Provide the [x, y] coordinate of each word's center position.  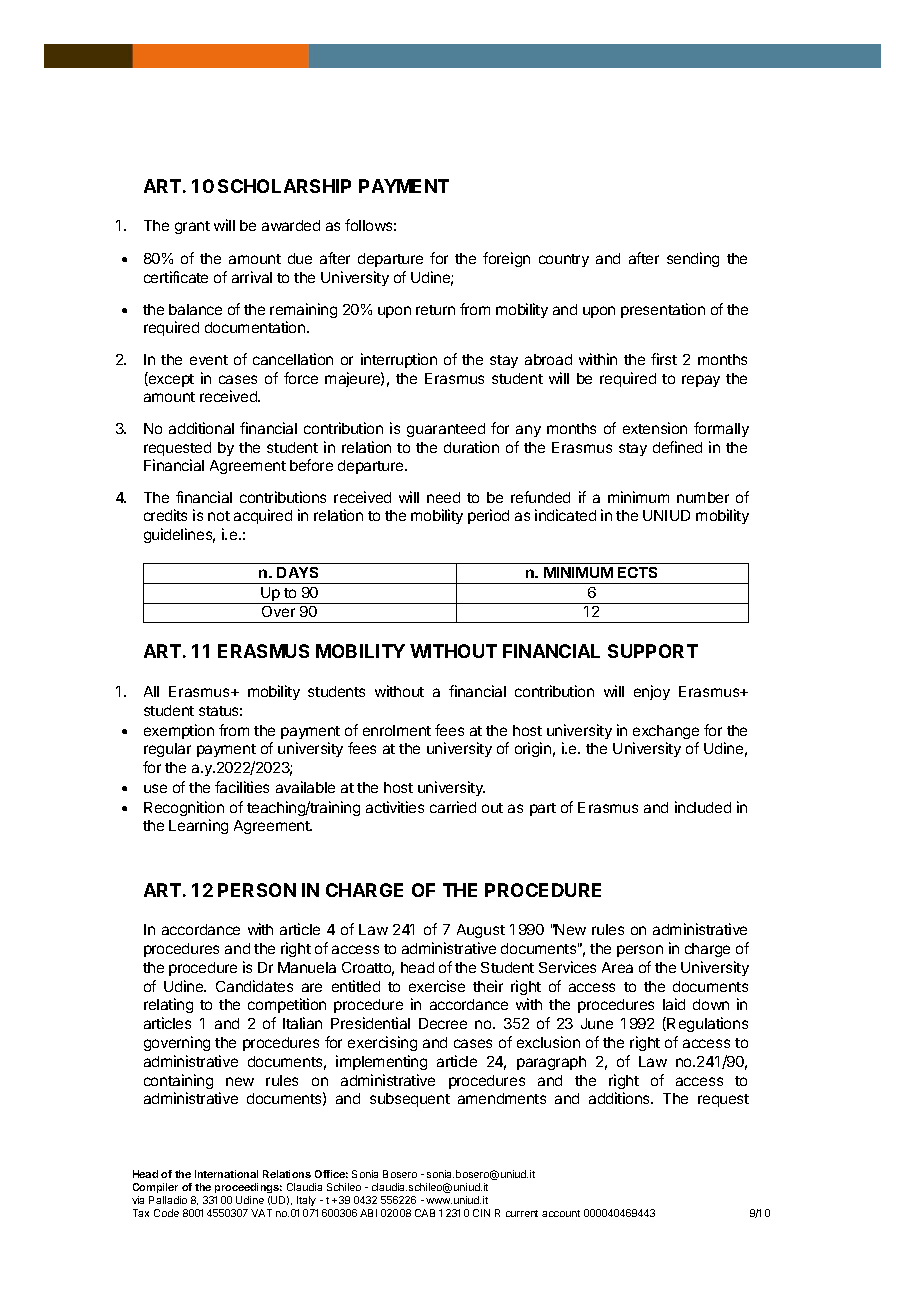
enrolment [397, 730]
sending [693, 259]
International [226, 1174]
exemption [179, 731]
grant [192, 227]
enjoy [652, 692]
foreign [506, 259]
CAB [425, 1213]
